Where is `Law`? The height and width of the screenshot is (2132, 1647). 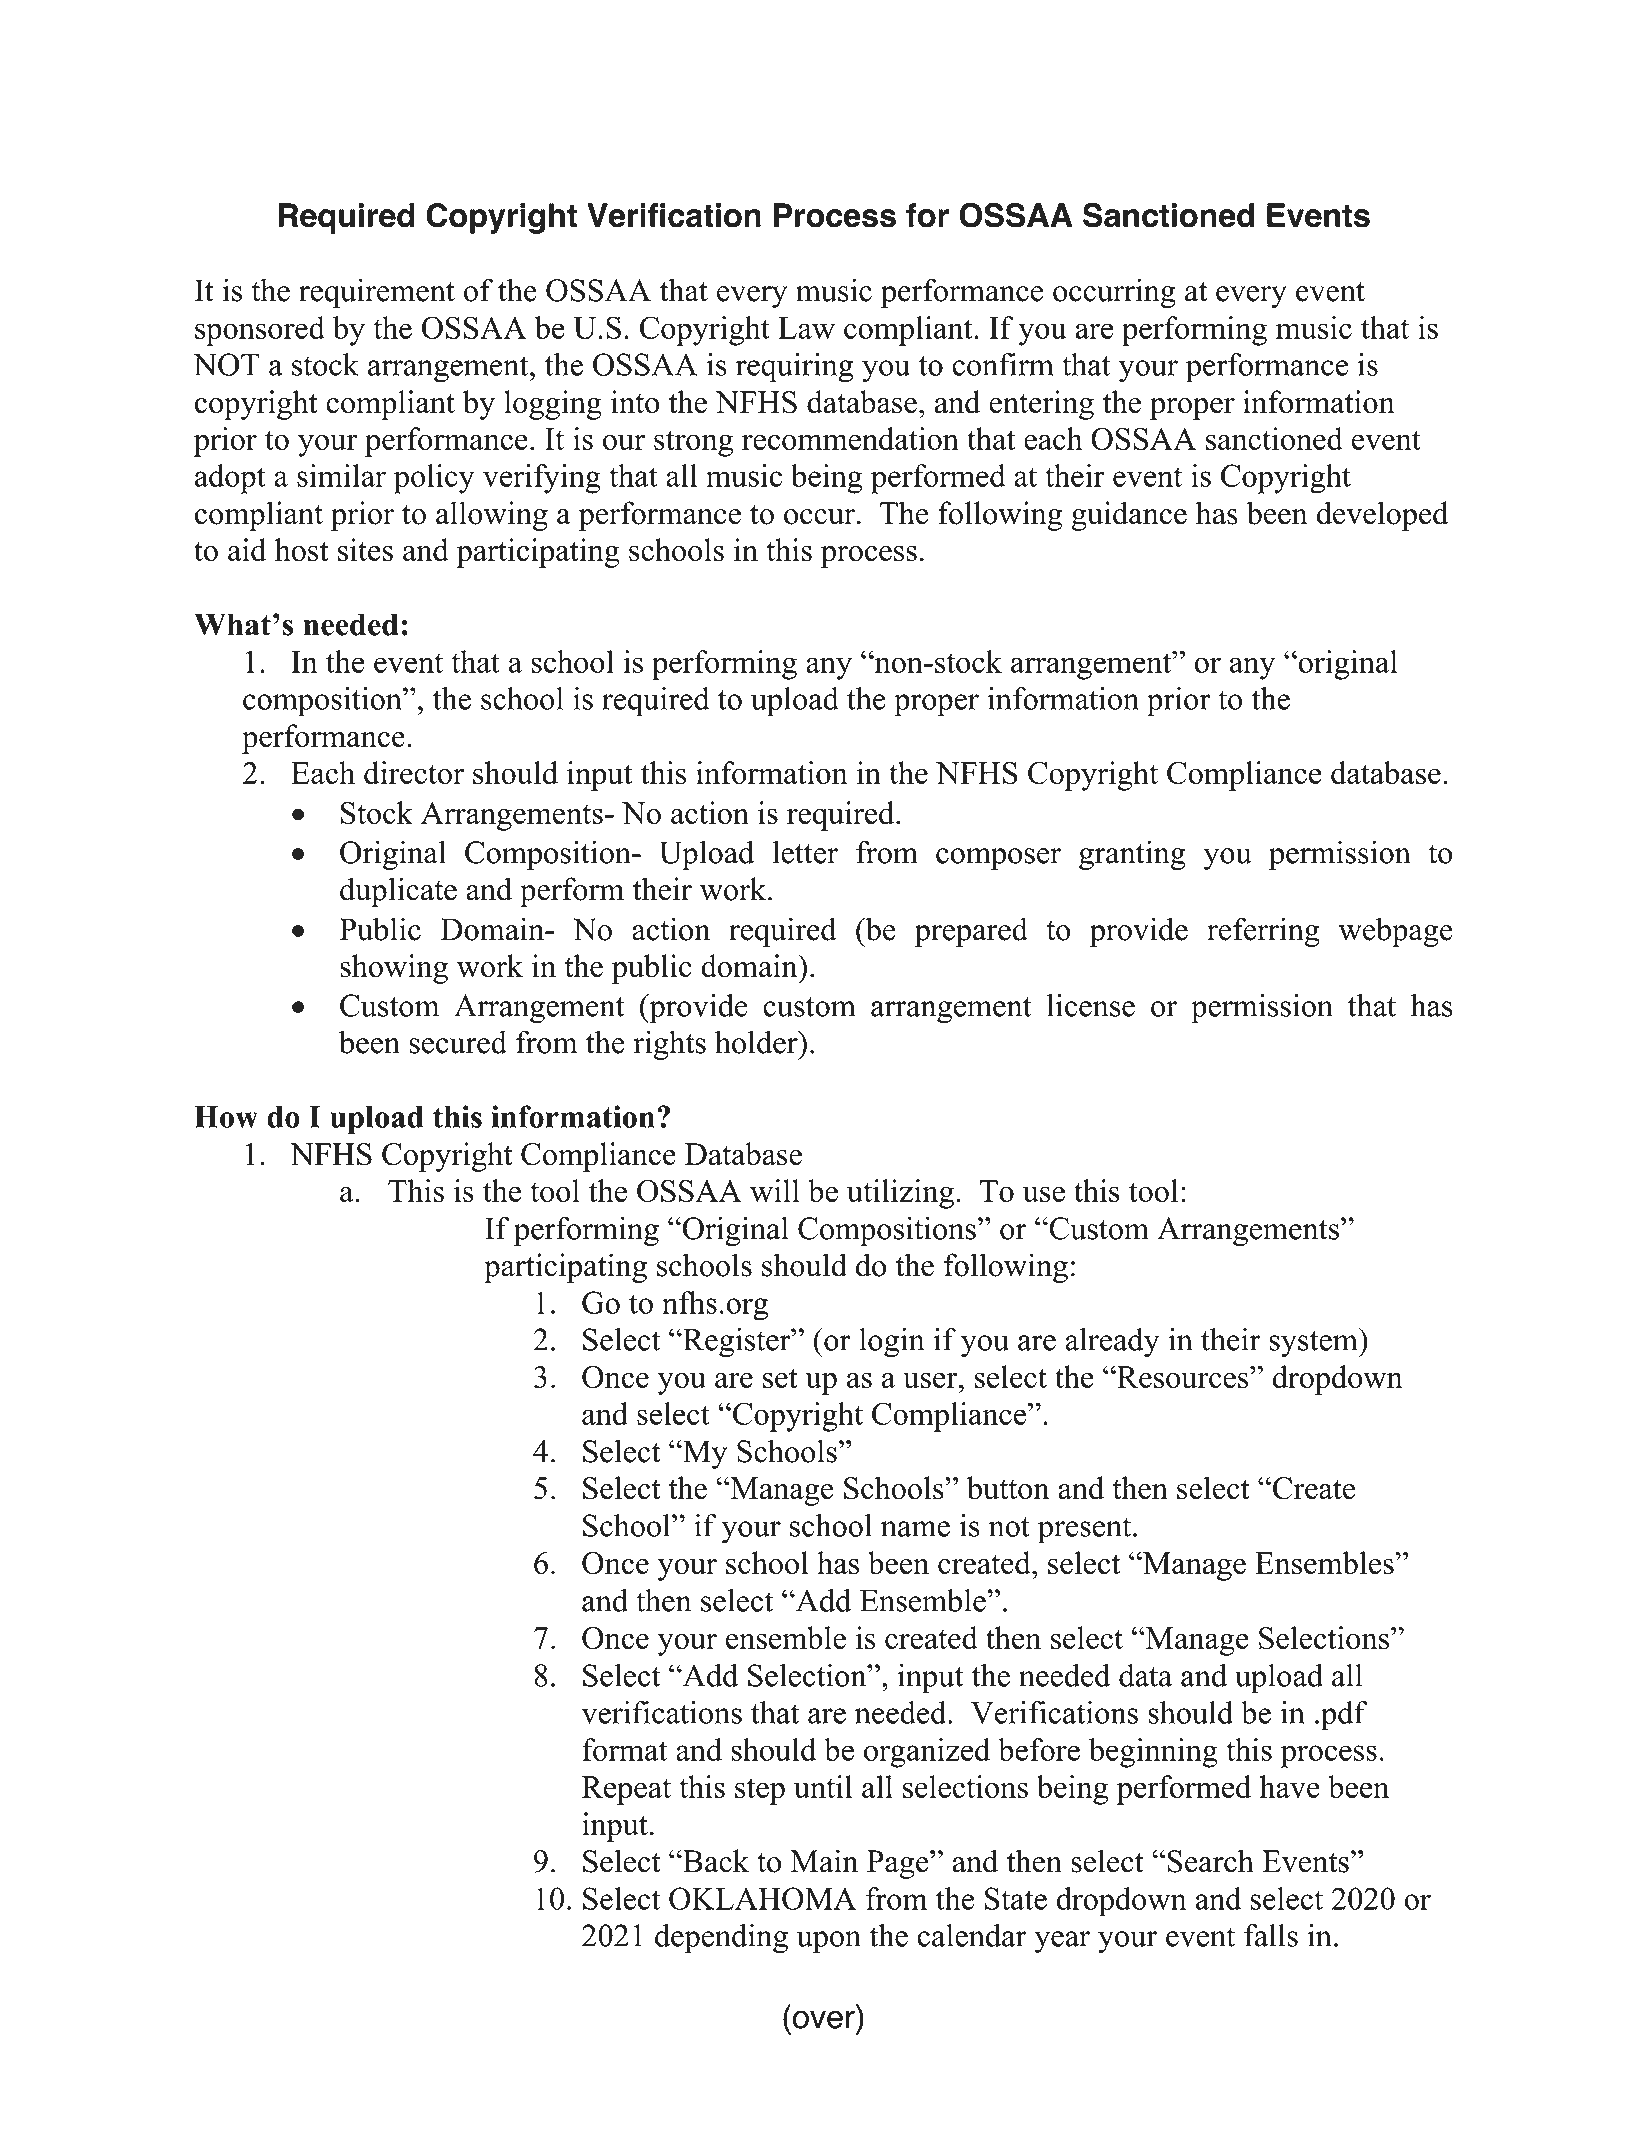 Law is located at coordinates (806, 328).
